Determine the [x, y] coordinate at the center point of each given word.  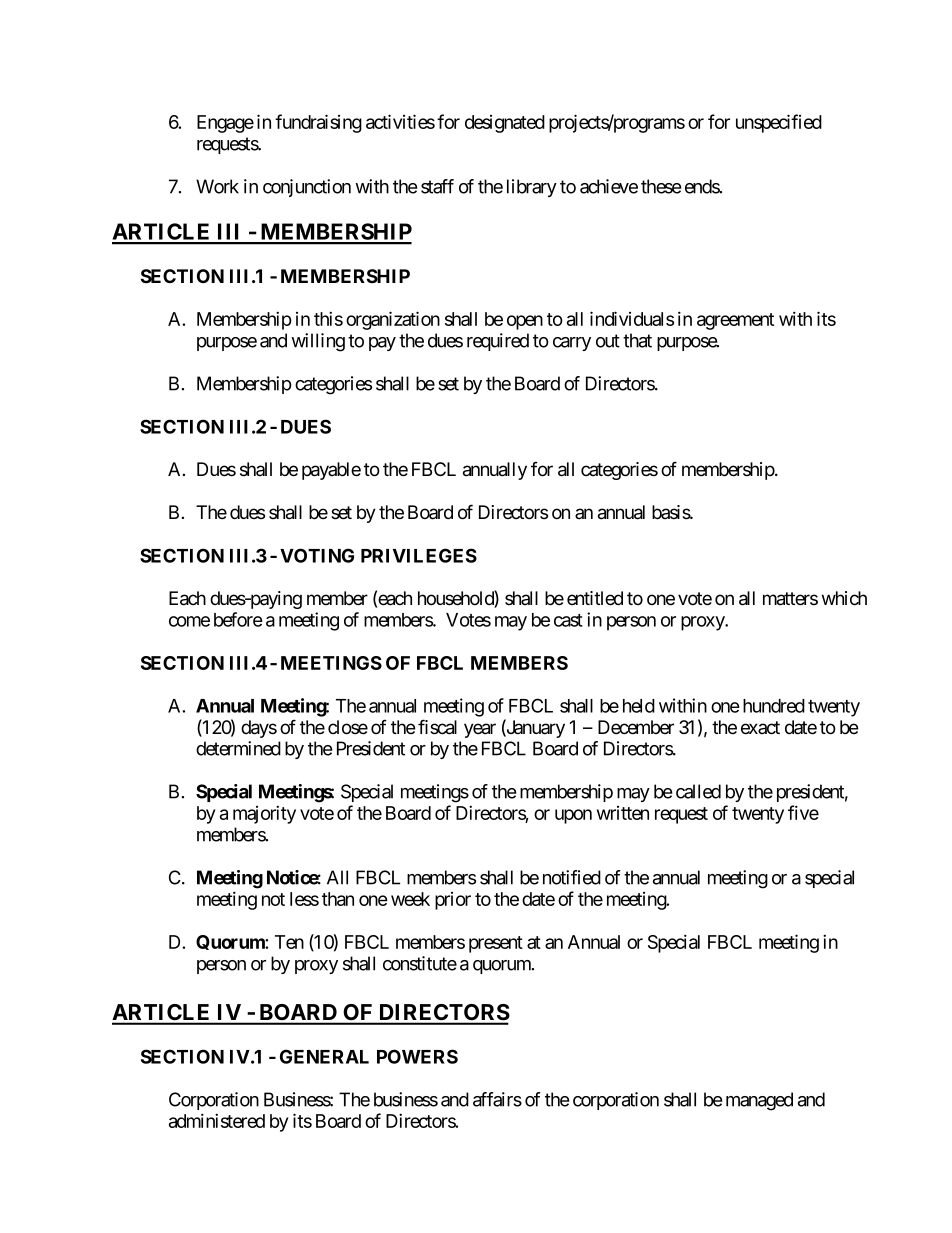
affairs [497, 1099]
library [532, 188]
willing [318, 342]
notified [572, 877]
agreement [735, 321]
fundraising [318, 123]
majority [264, 814]
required [498, 342]
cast [568, 620]
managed [759, 1101]
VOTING [317, 555]
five [803, 812]
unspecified [779, 123]
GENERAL [324, 1056]
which [844, 598]
